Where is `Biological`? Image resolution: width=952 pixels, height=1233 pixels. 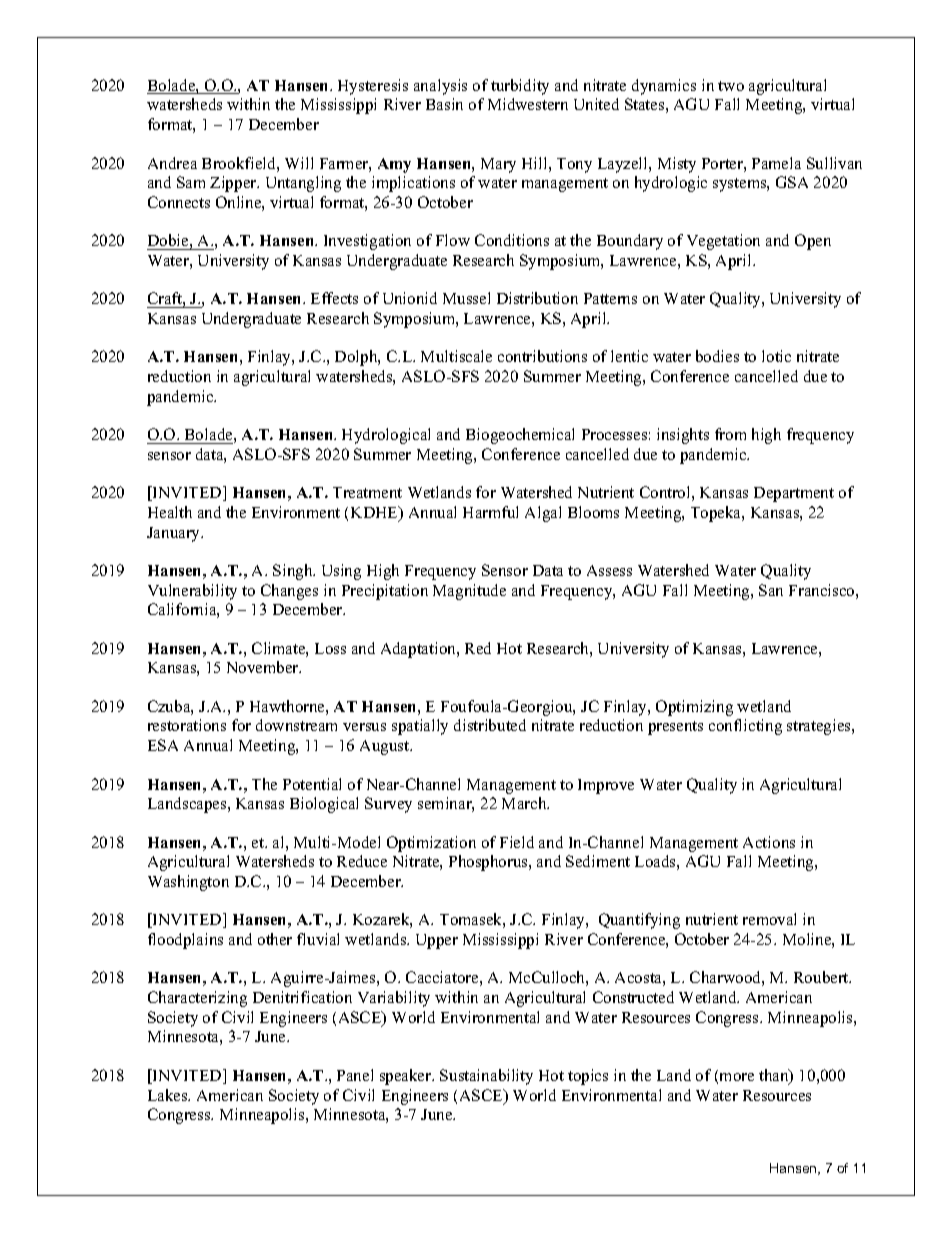 Biological is located at coordinates (324, 805).
